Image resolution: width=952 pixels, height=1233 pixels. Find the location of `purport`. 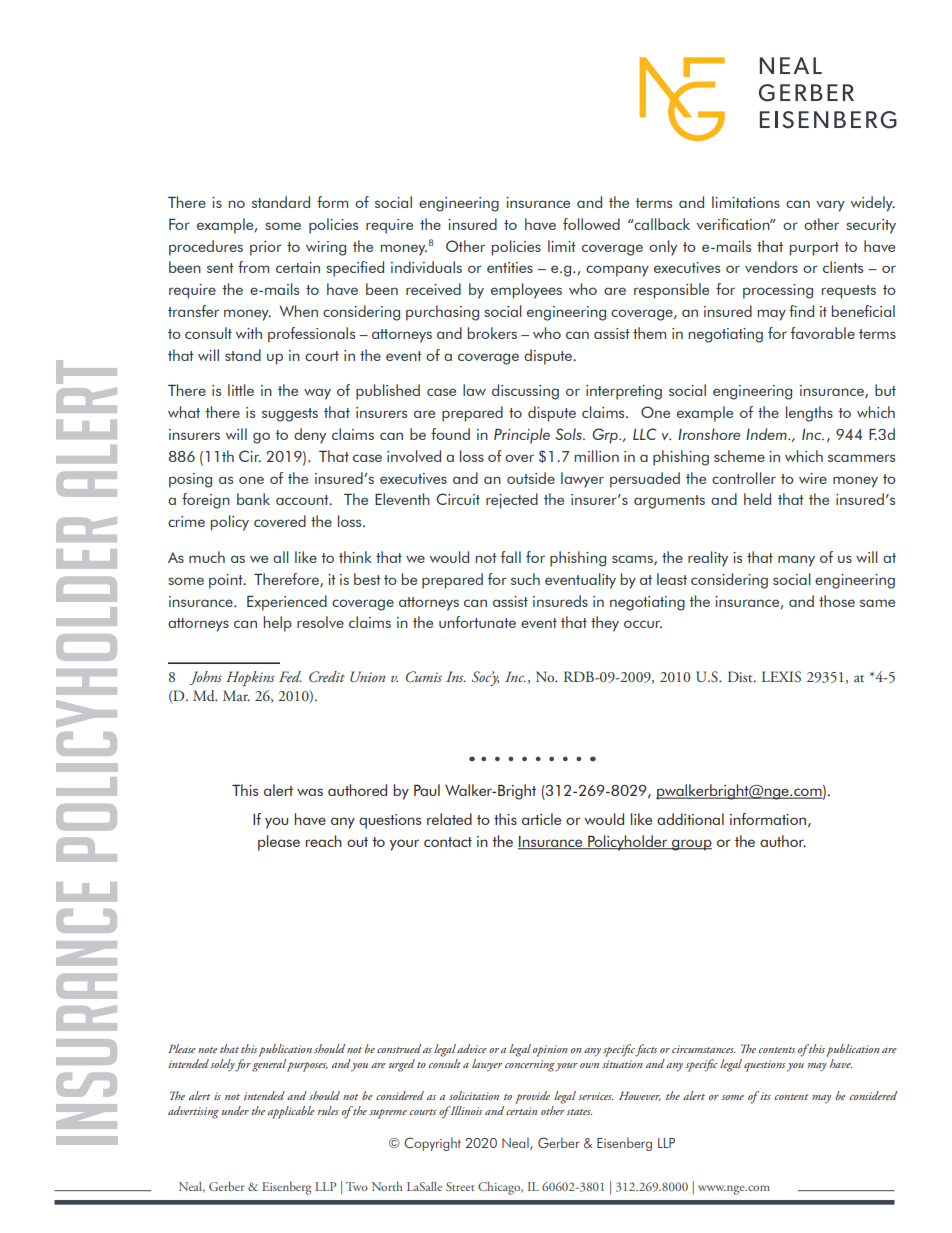

purport is located at coordinates (814, 249).
